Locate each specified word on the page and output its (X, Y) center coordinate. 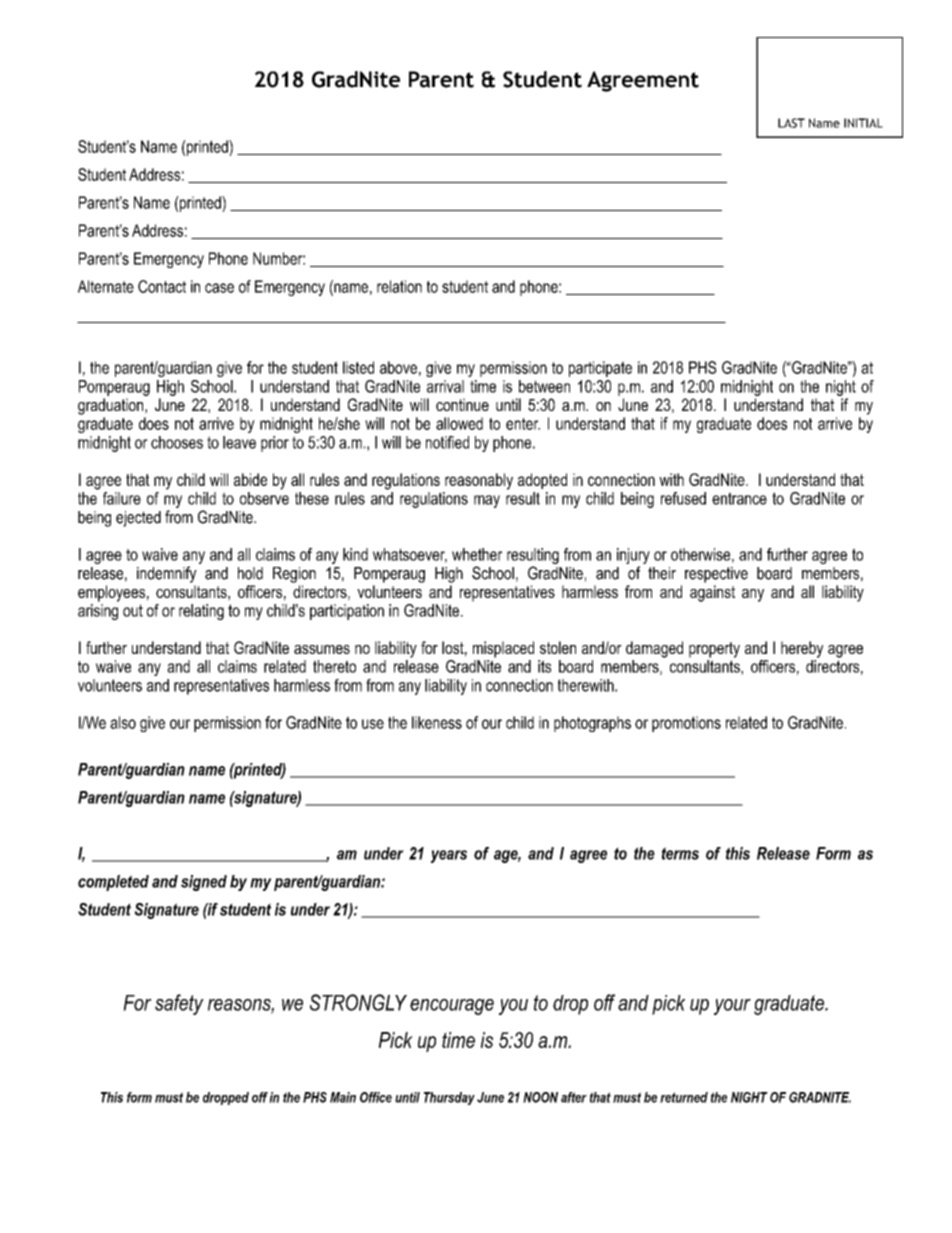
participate (600, 369)
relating (201, 612)
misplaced (503, 649)
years (449, 856)
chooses (177, 442)
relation (399, 286)
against (712, 593)
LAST (791, 123)
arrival (445, 386)
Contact (162, 286)
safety (179, 1004)
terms (680, 853)
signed (204, 883)
